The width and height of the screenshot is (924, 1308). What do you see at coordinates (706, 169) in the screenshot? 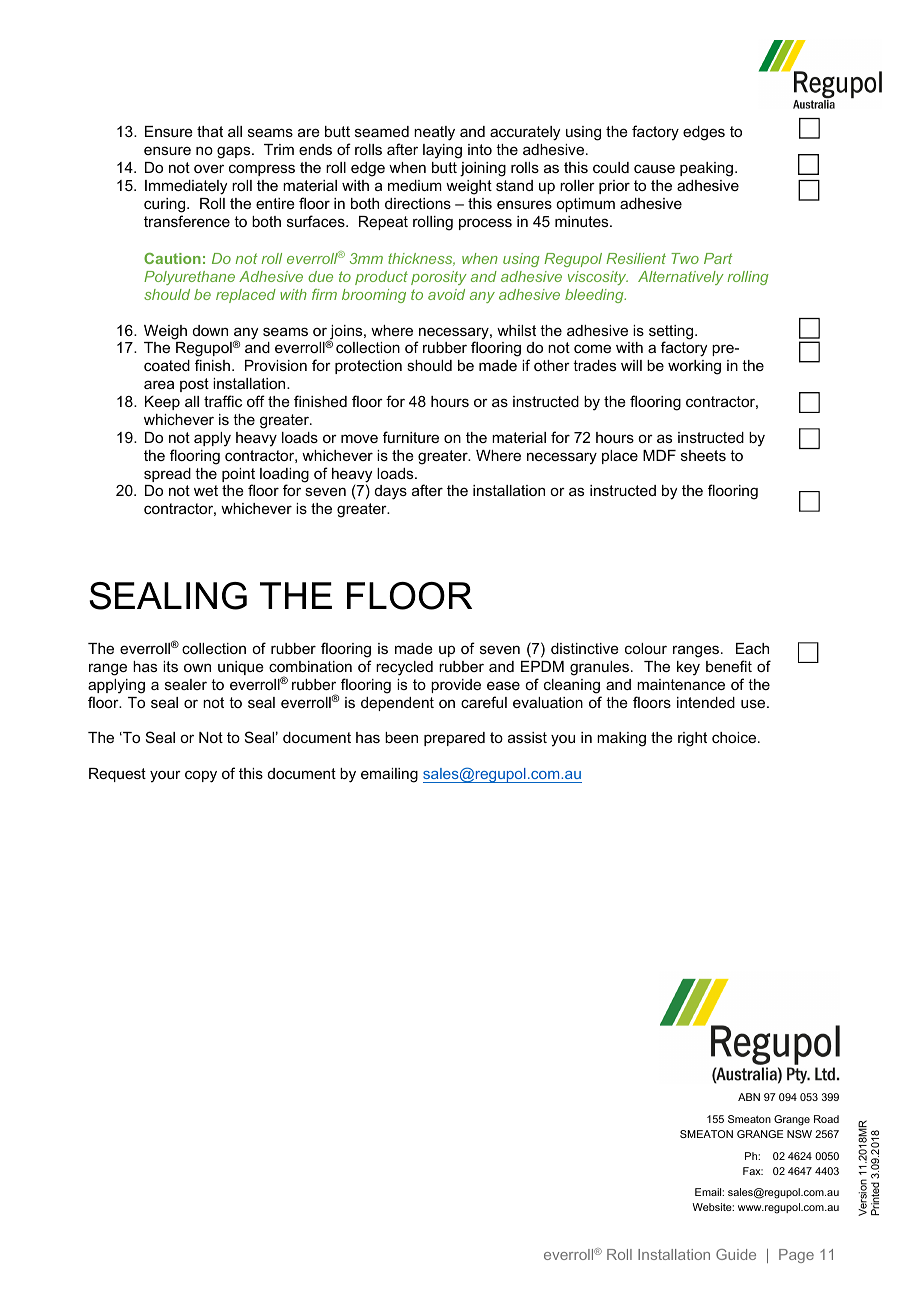
I see `peaking` at bounding box center [706, 169].
